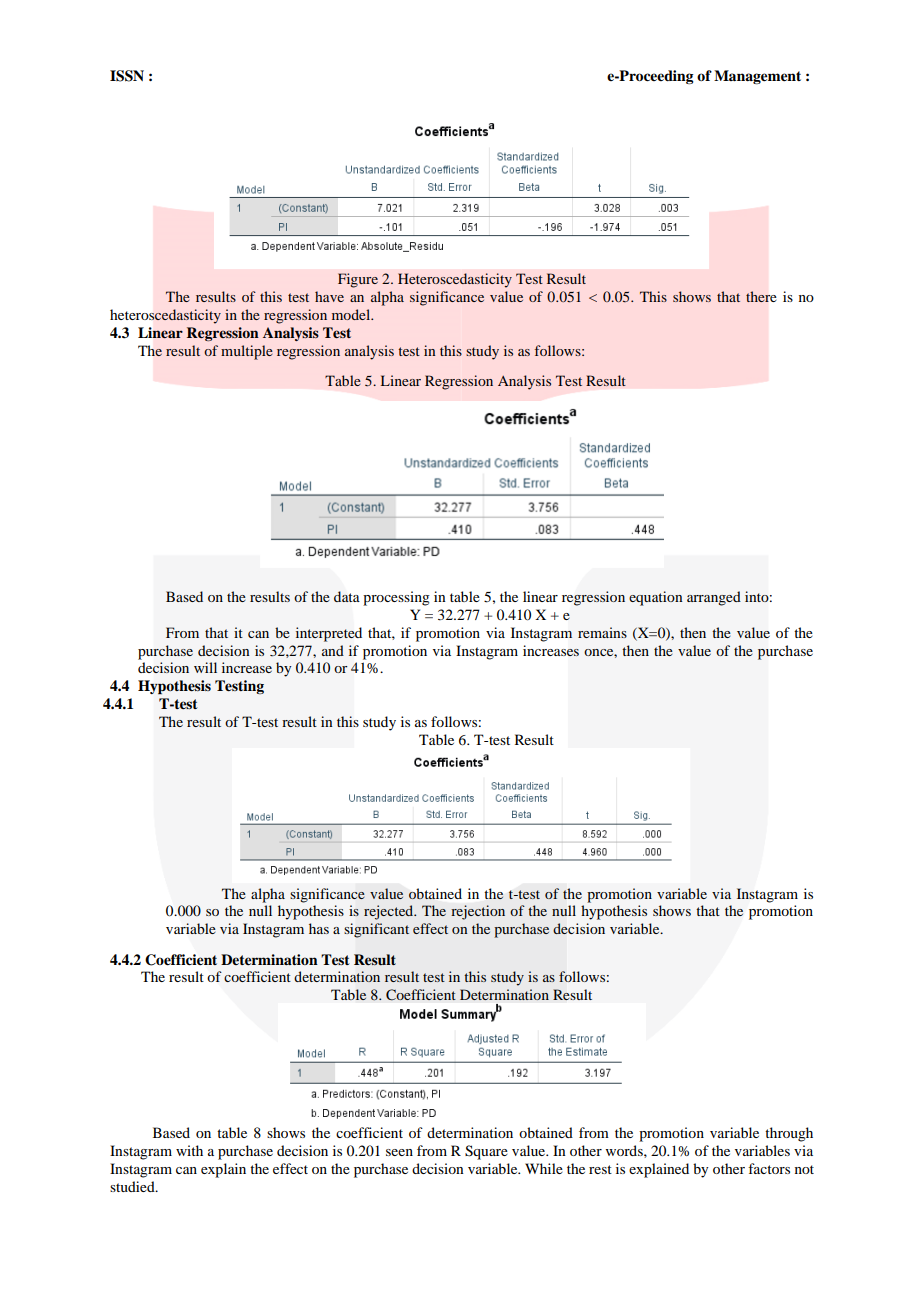 This document has width=924, height=1308. I want to click on processing, so click(396, 598).
